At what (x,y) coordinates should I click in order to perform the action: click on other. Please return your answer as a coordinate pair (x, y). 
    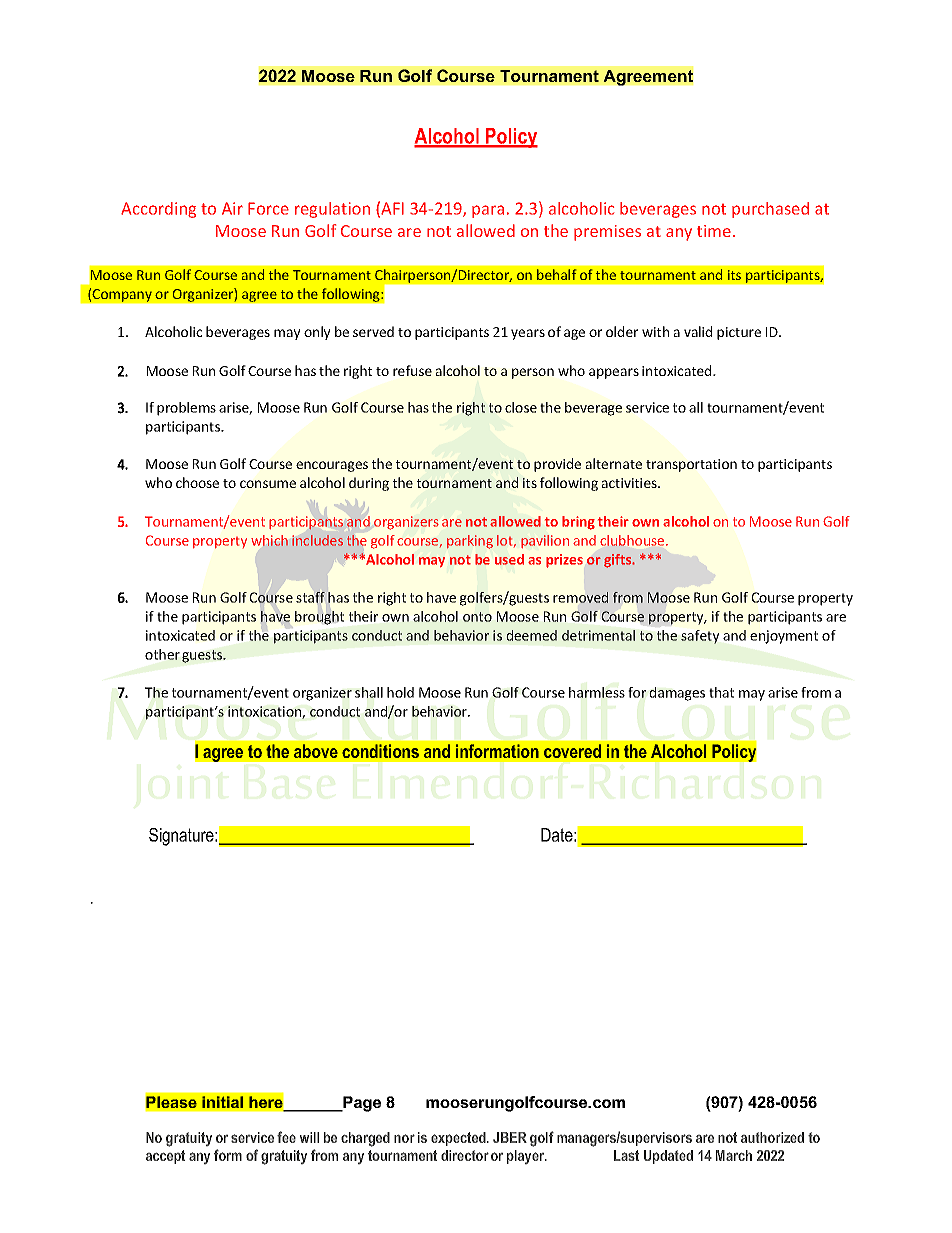
    Looking at the image, I should click on (162, 654).
